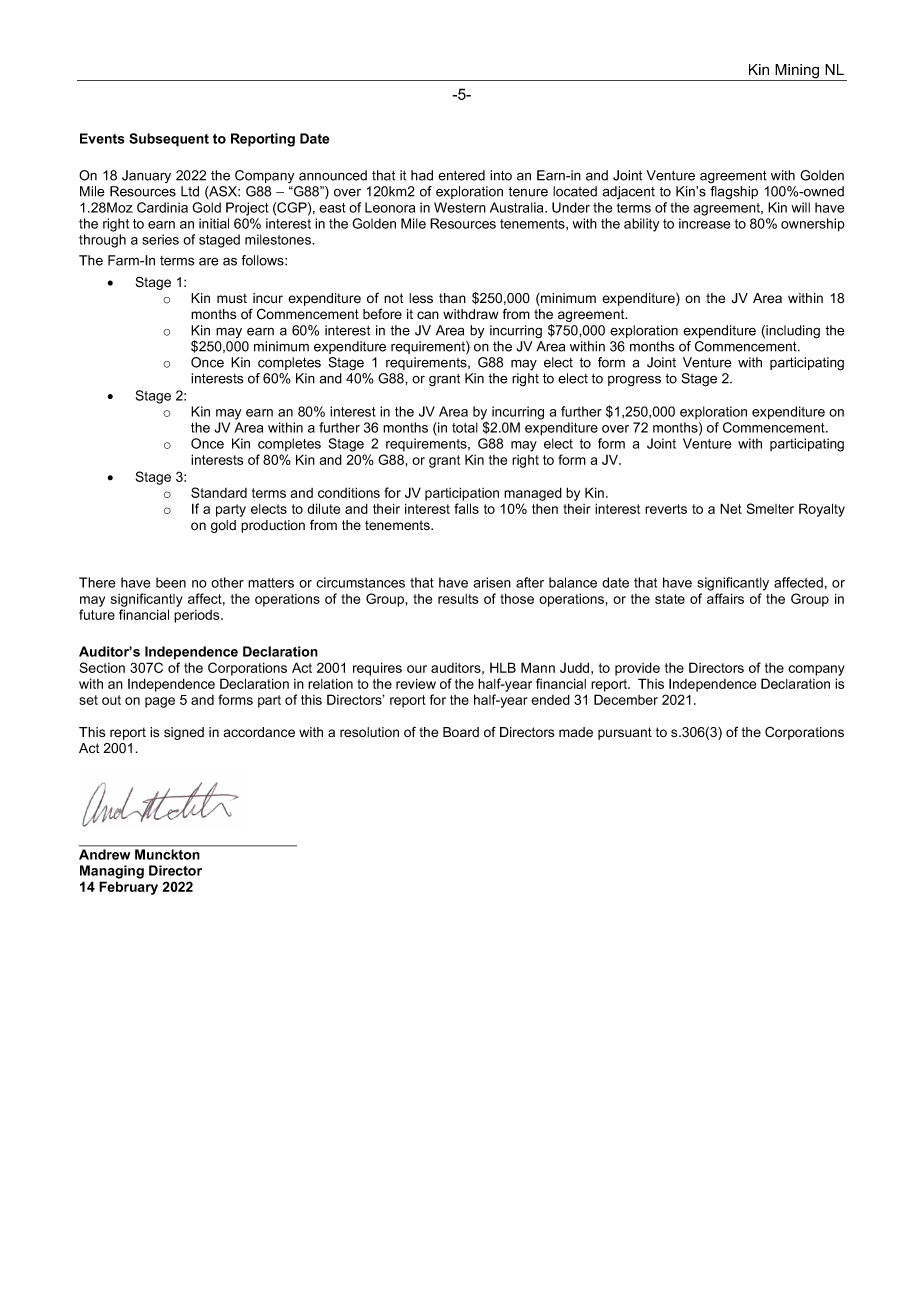  What do you see at coordinates (219, 492) in the document?
I see `Standard` at bounding box center [219, 492].
